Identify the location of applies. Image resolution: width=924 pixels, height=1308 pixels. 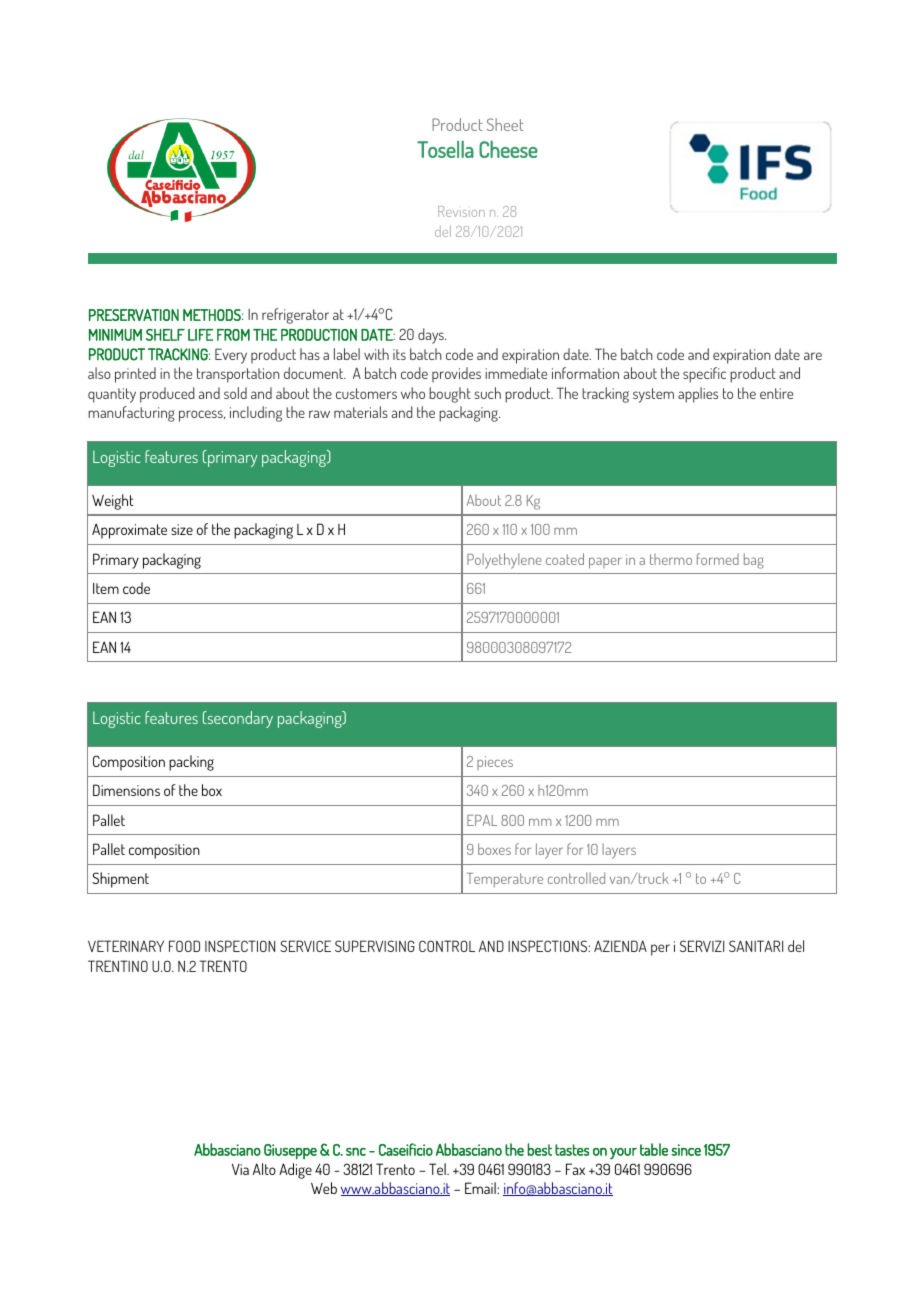
(698, 395).
